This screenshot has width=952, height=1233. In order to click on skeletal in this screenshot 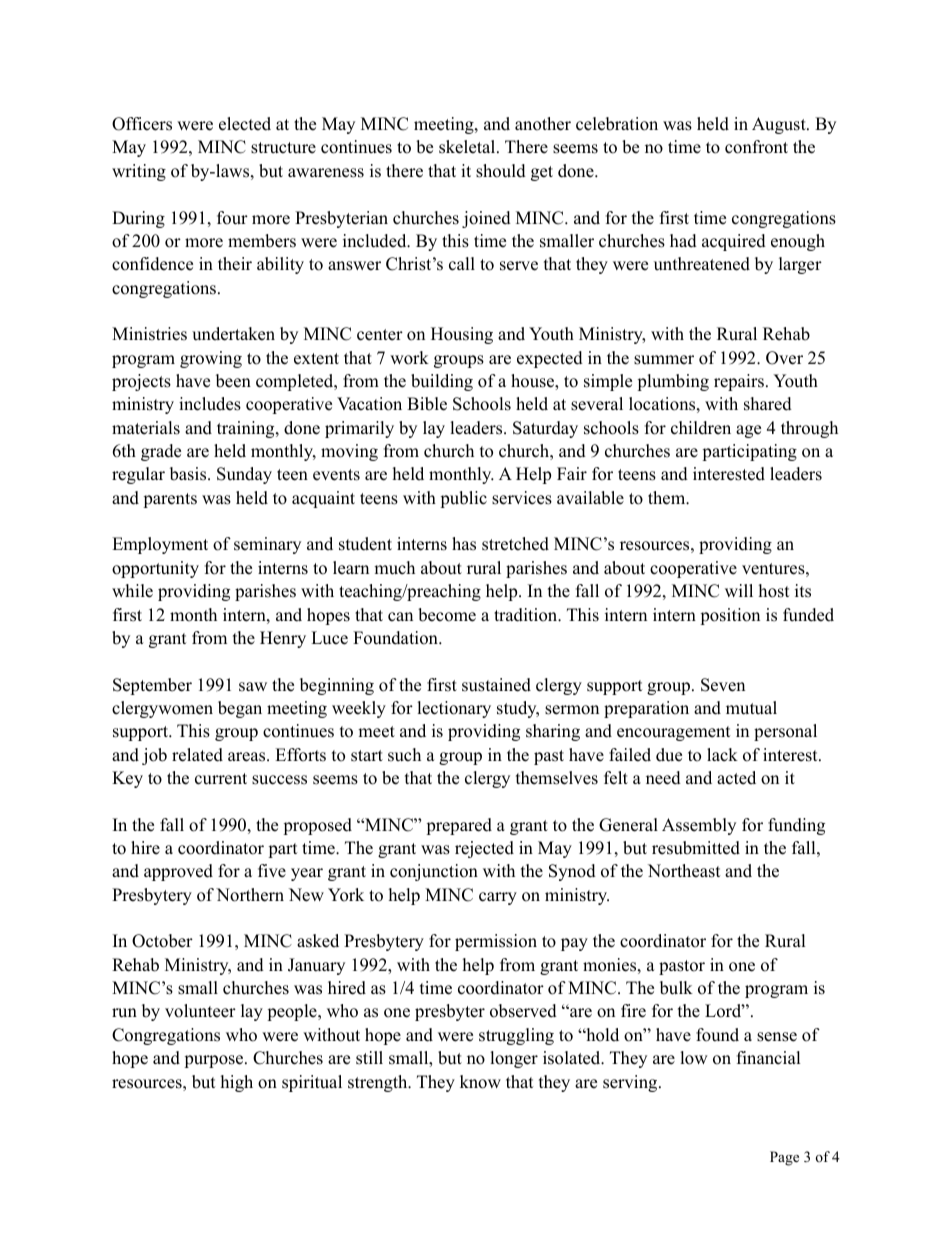, I will do `click(468, 147)`.
